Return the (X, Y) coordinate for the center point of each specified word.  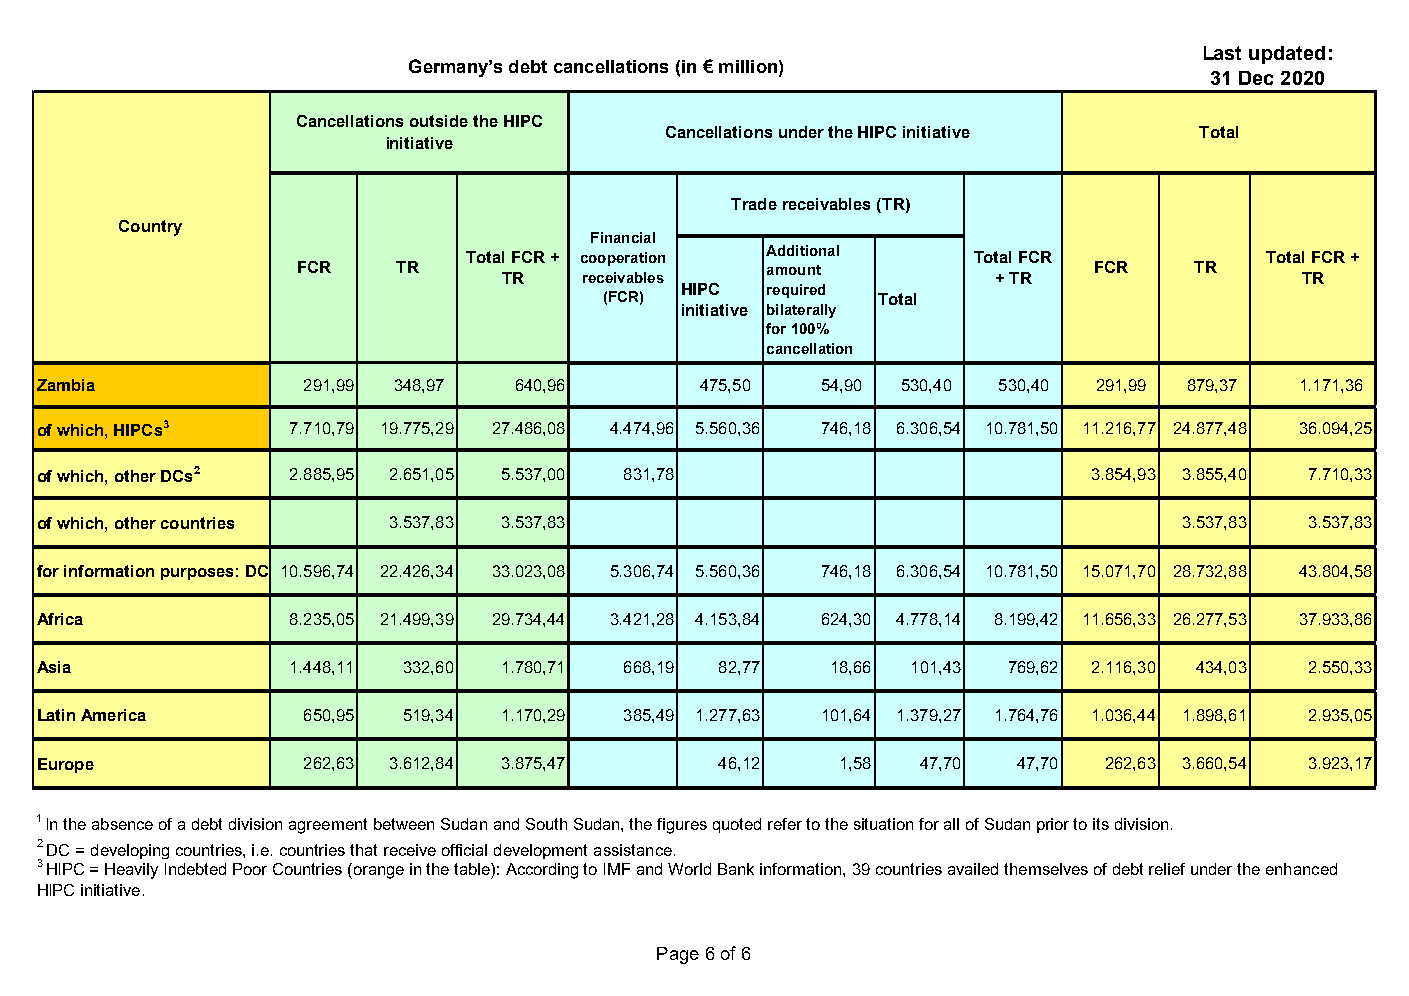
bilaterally (801, 311)
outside (439, 121)
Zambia (66, 385)
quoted (737, 825)
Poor (250, 869)
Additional (802, 250)
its (1101, 824)
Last (1222, 53)
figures (682, 826)
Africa (60, 619)
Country (150, 228)
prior (1053, 825)
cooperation (623, 259)
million (748, 66)
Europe (66, 765)
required (796, 291)
